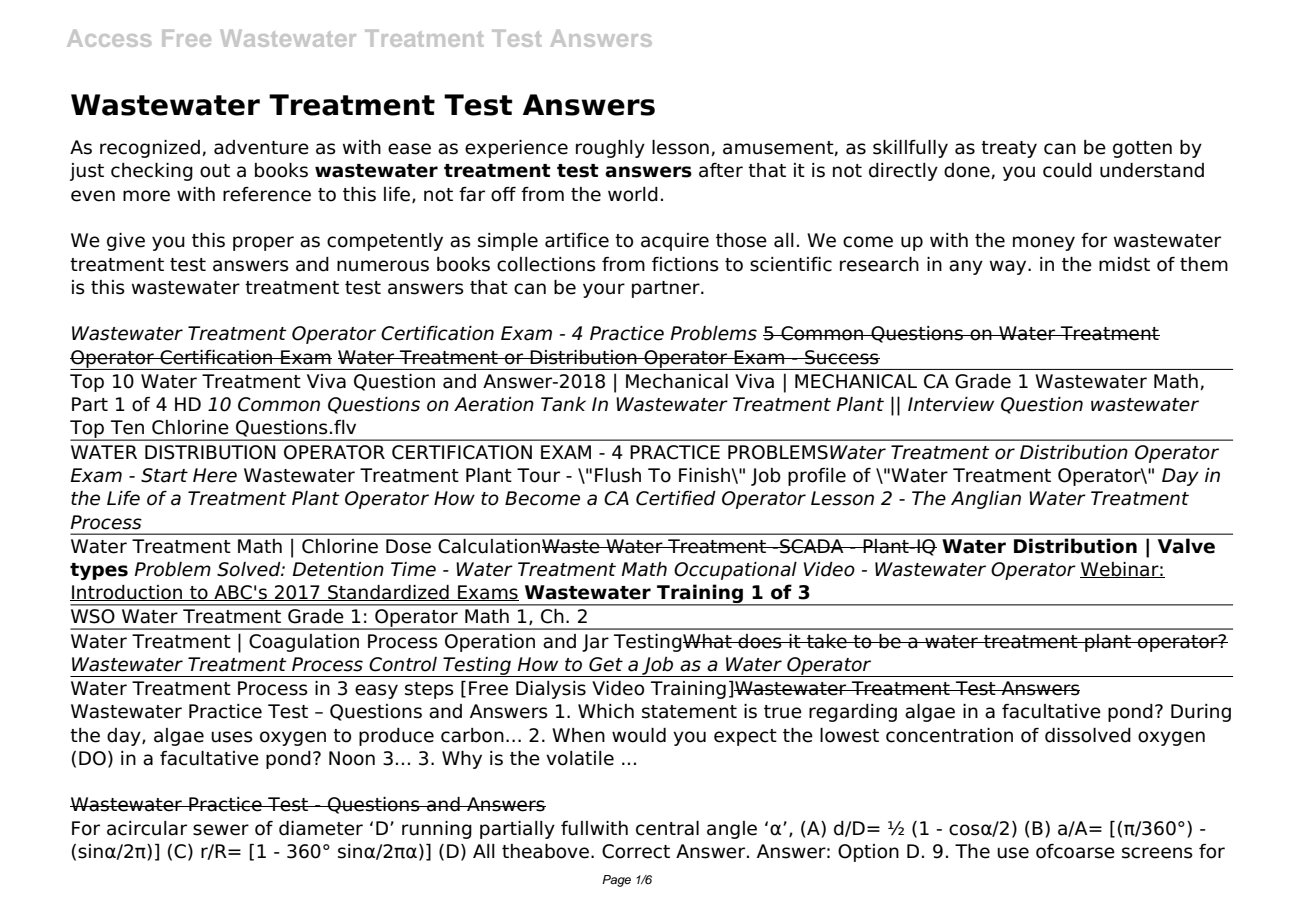  I want to click on acquire, so click(675, 242).
